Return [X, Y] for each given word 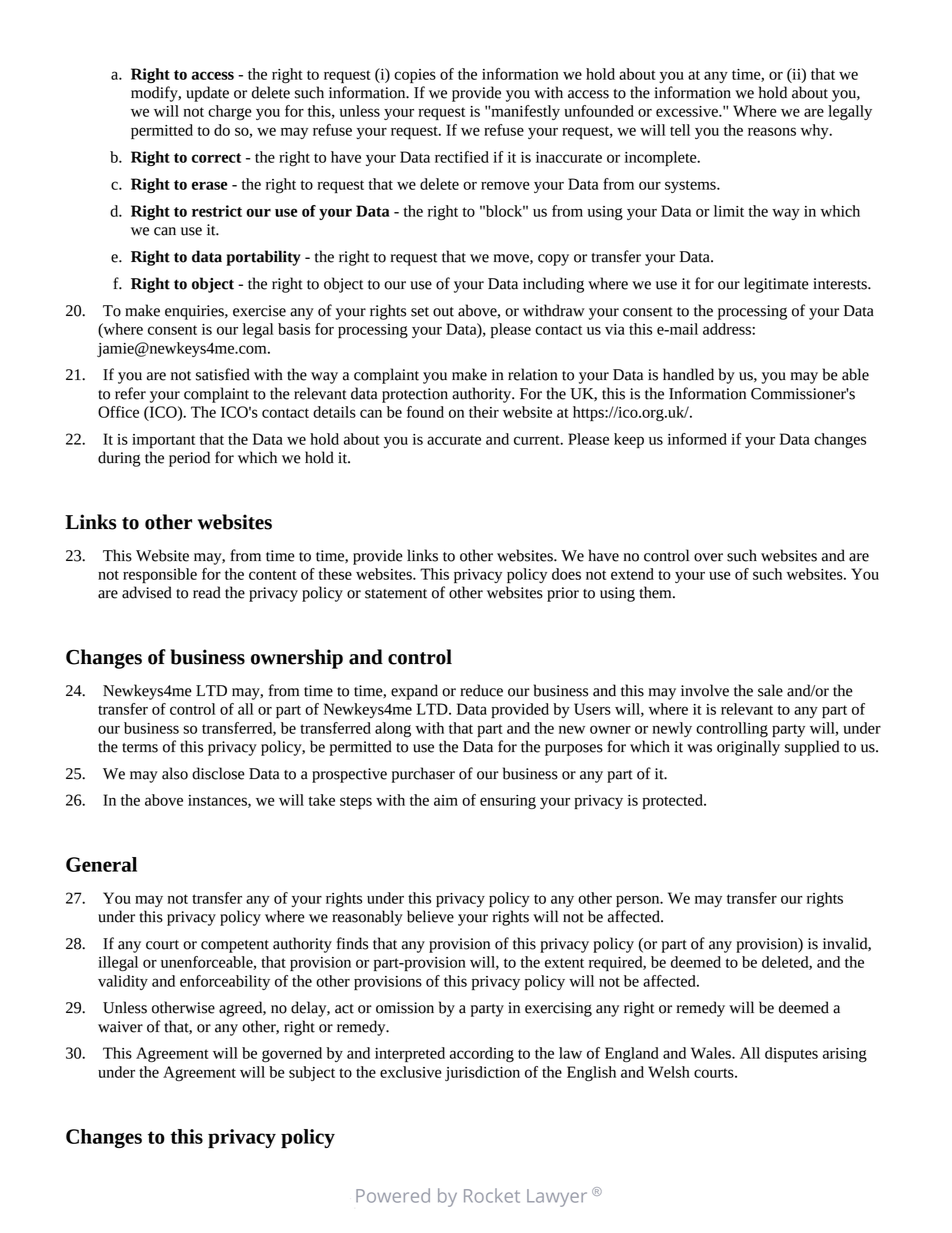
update [207, 94]
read [207, 592]
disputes [791, 1055]
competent [235, 946]
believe [430, 916]
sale [770, 690]
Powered [393, 1195]
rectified [462, 157]
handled [688, 374]
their [484, 412]
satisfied [223, 374]
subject [312, 1073]
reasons [772, 131]
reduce [481, 690]
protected [673, 801]
